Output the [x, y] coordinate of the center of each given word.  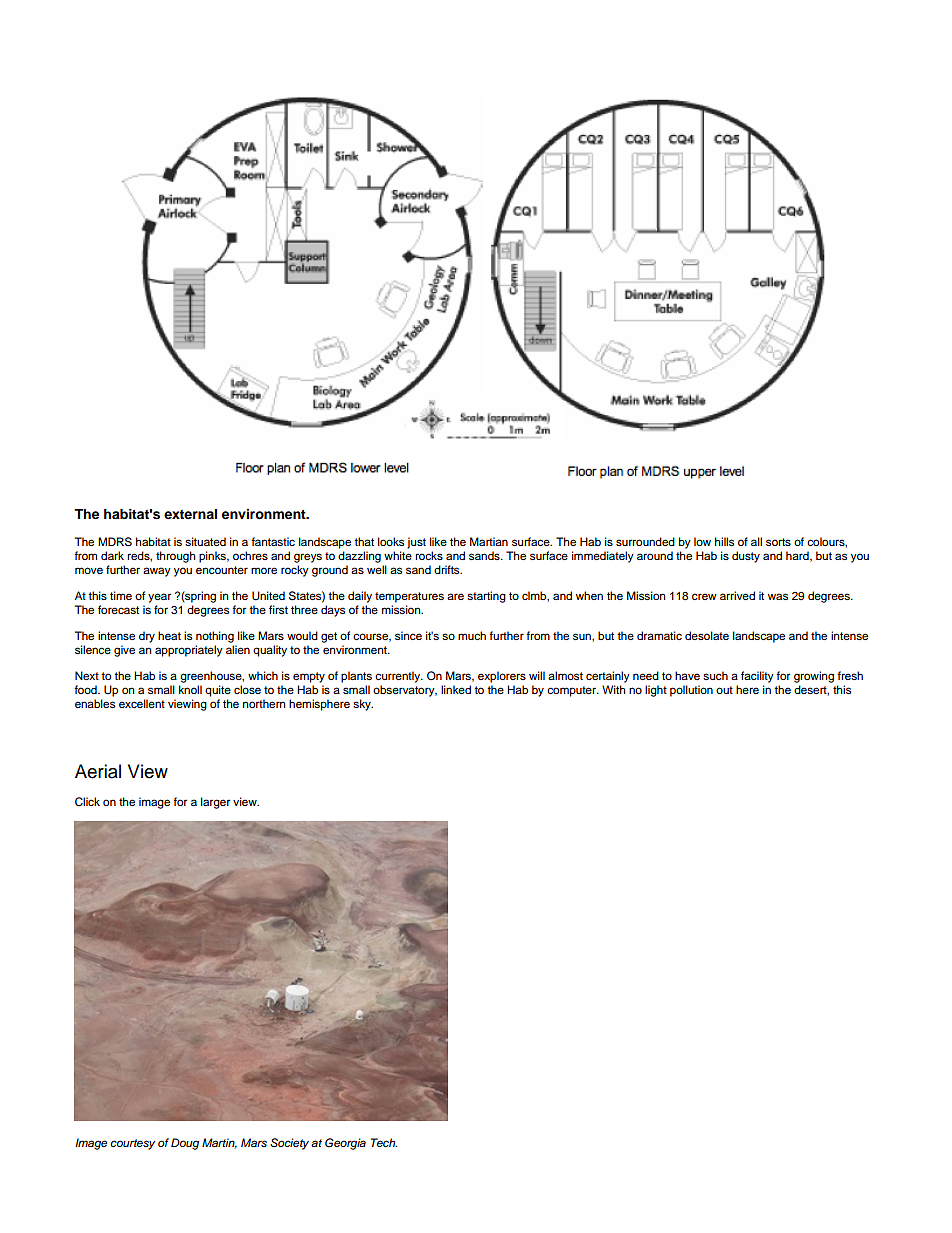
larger [215, 803]
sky [363, 705]
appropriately [189, 651]
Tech [384, 1142]
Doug [185, 1144]
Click [87, 802]
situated [205, 541]
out [724, 690]
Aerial [98, 771]
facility [757, 677]
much [472, 635]
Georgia [345, 1144]
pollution [691, 691]
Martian [489, 541]
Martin [219, 1143]
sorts [778, 542]
